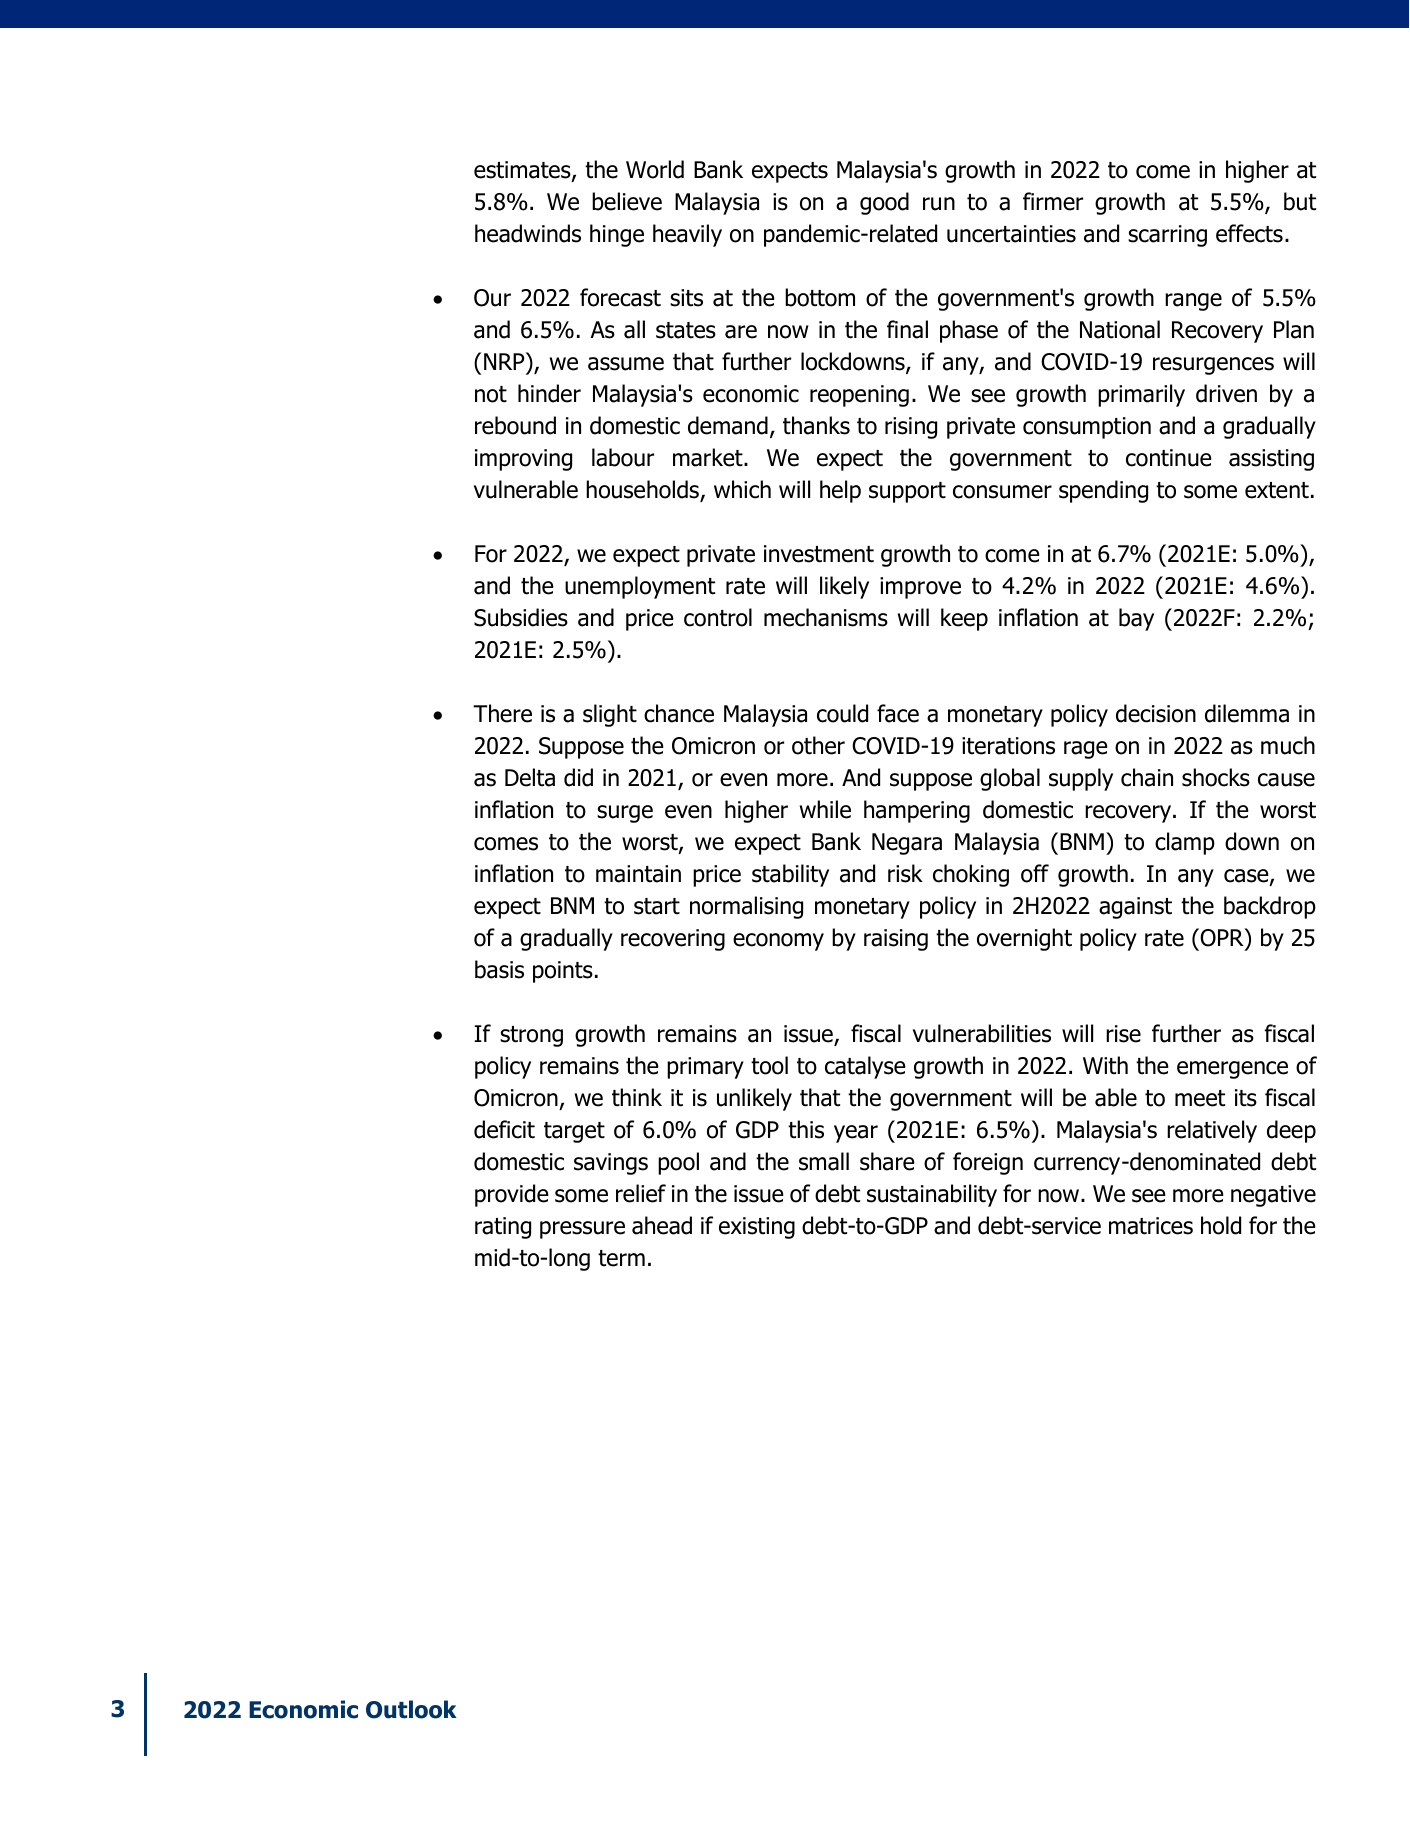 This page has width=1410, height=1824. Describe the element at coordinates (411, 1709) in the page. I see `Outlook` at that location.
